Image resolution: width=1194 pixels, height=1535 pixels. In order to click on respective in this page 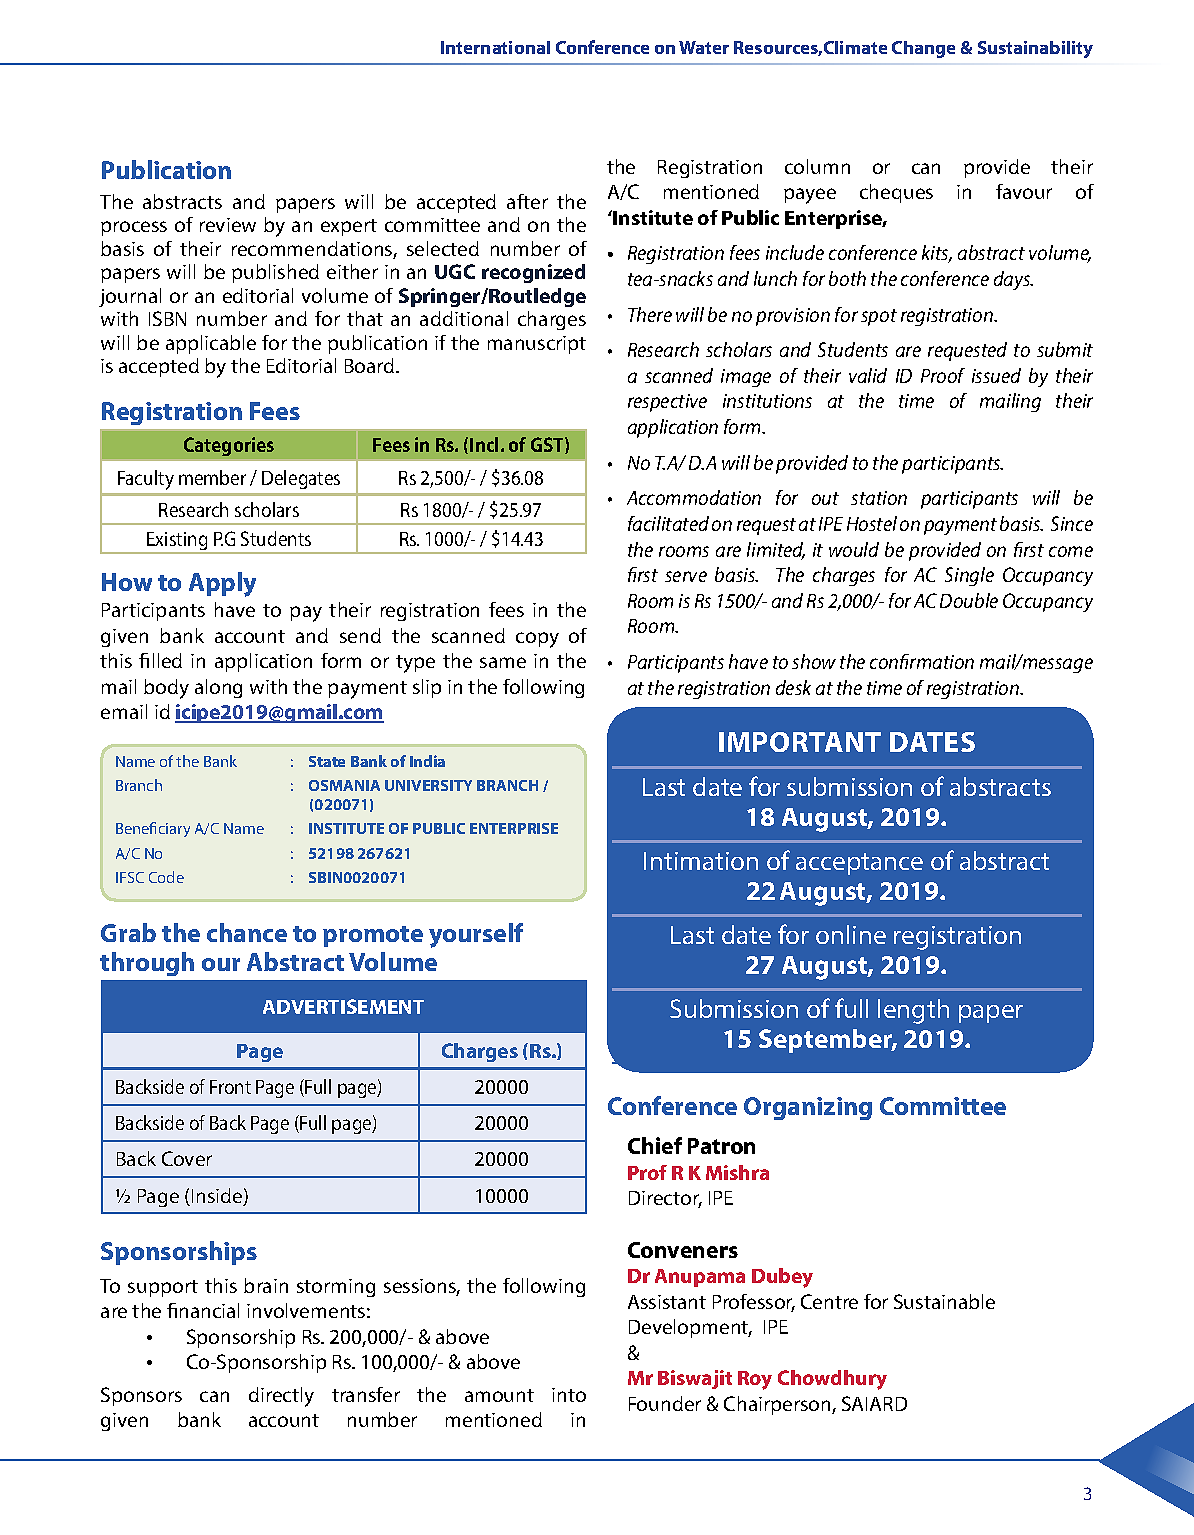, I will do `click(667, 403)`.
